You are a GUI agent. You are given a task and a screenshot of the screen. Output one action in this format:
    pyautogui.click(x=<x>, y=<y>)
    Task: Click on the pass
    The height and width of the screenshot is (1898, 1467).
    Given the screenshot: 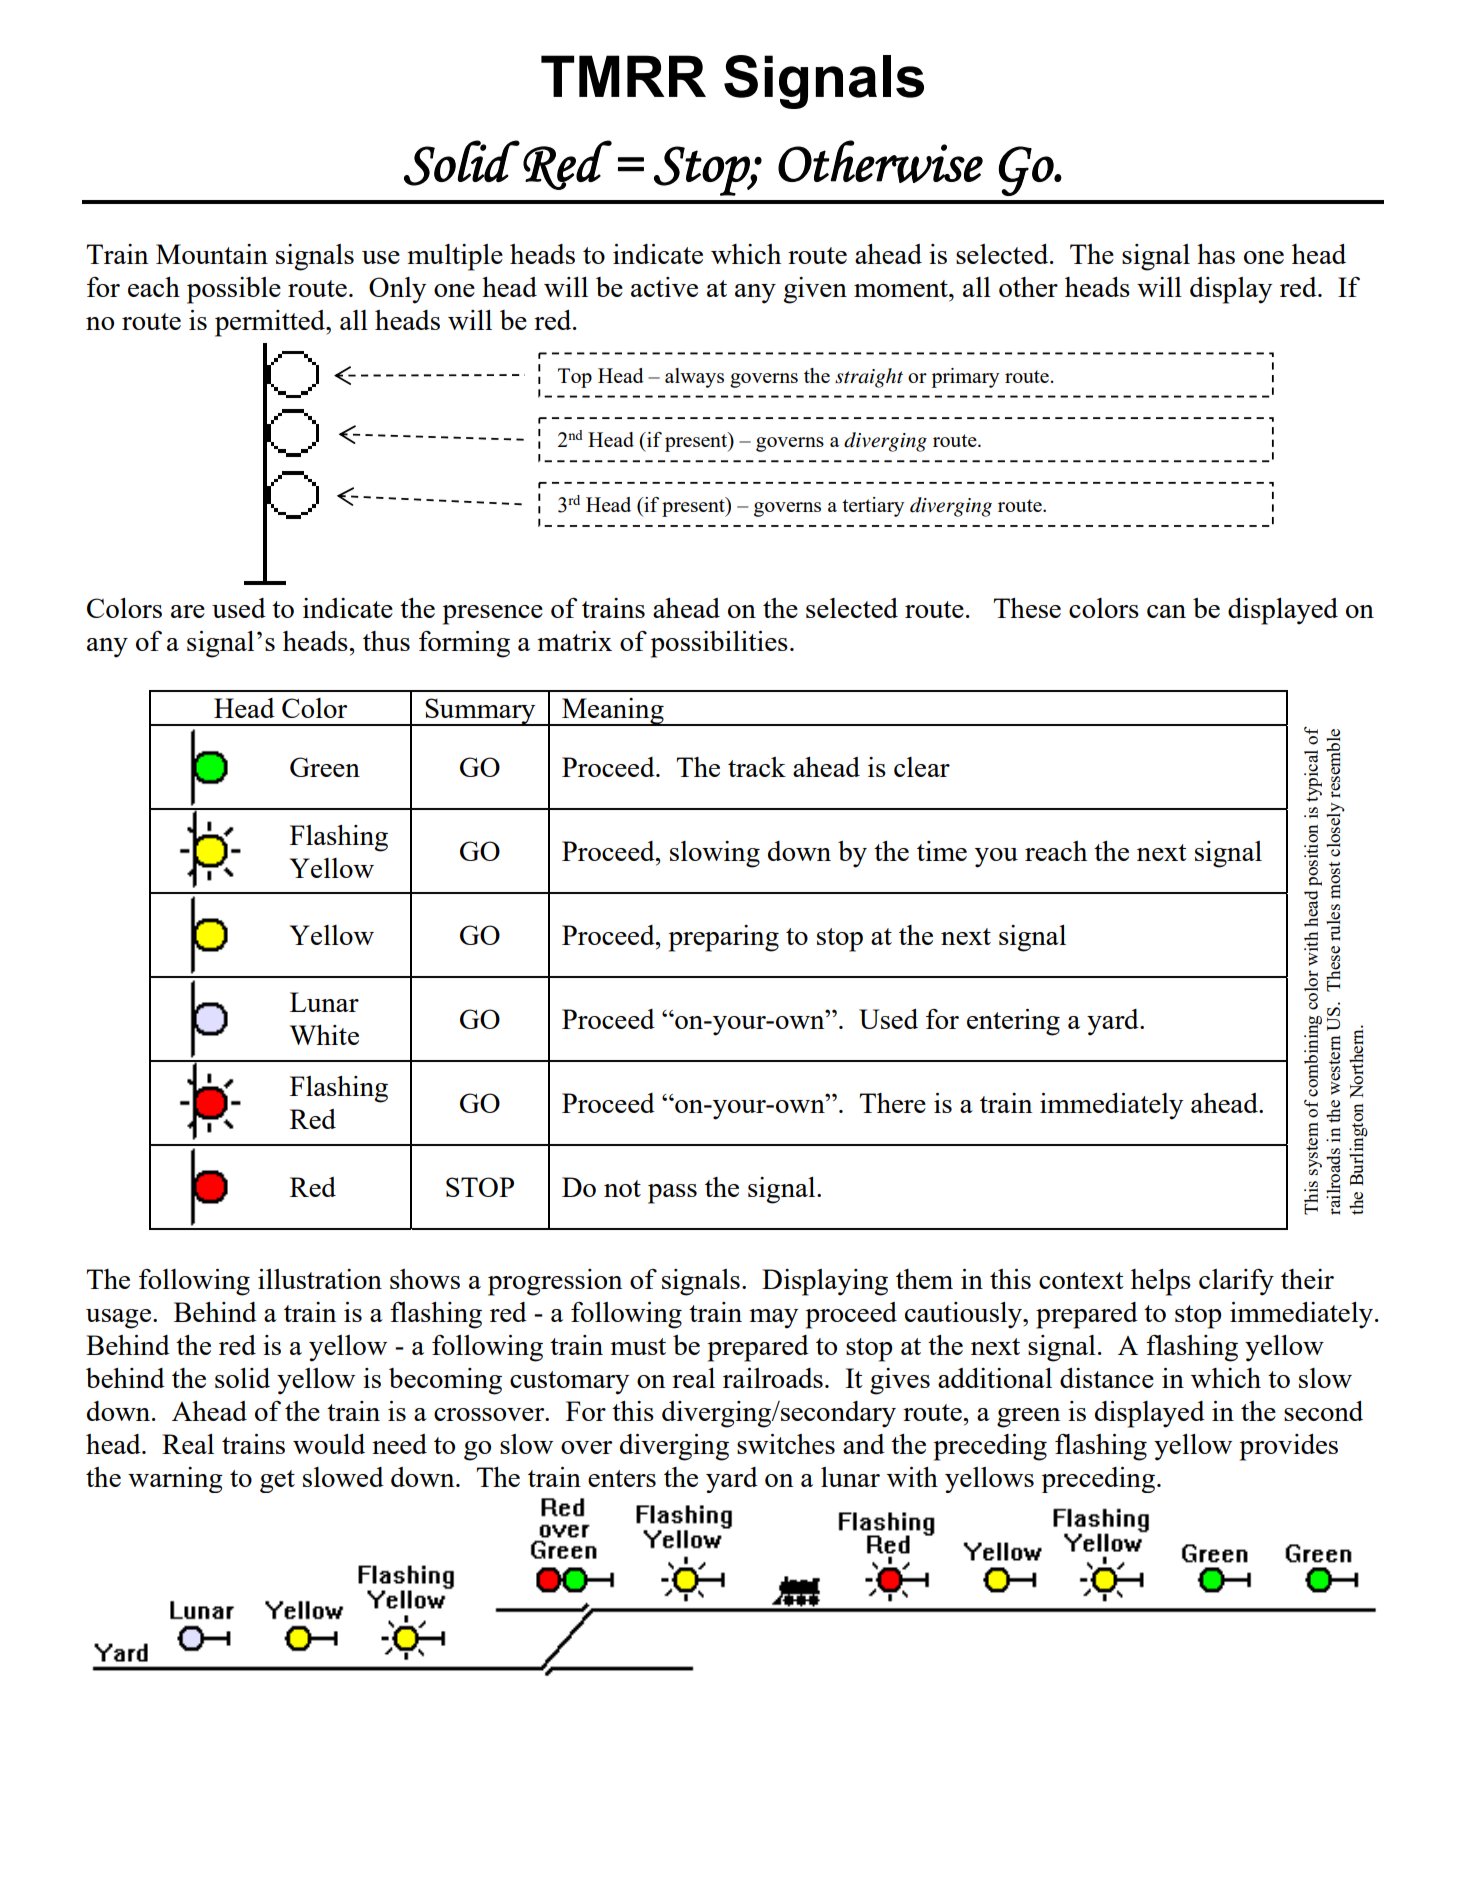 What is the action you would take?
    pyautogui.click(x=672, y=1194)
